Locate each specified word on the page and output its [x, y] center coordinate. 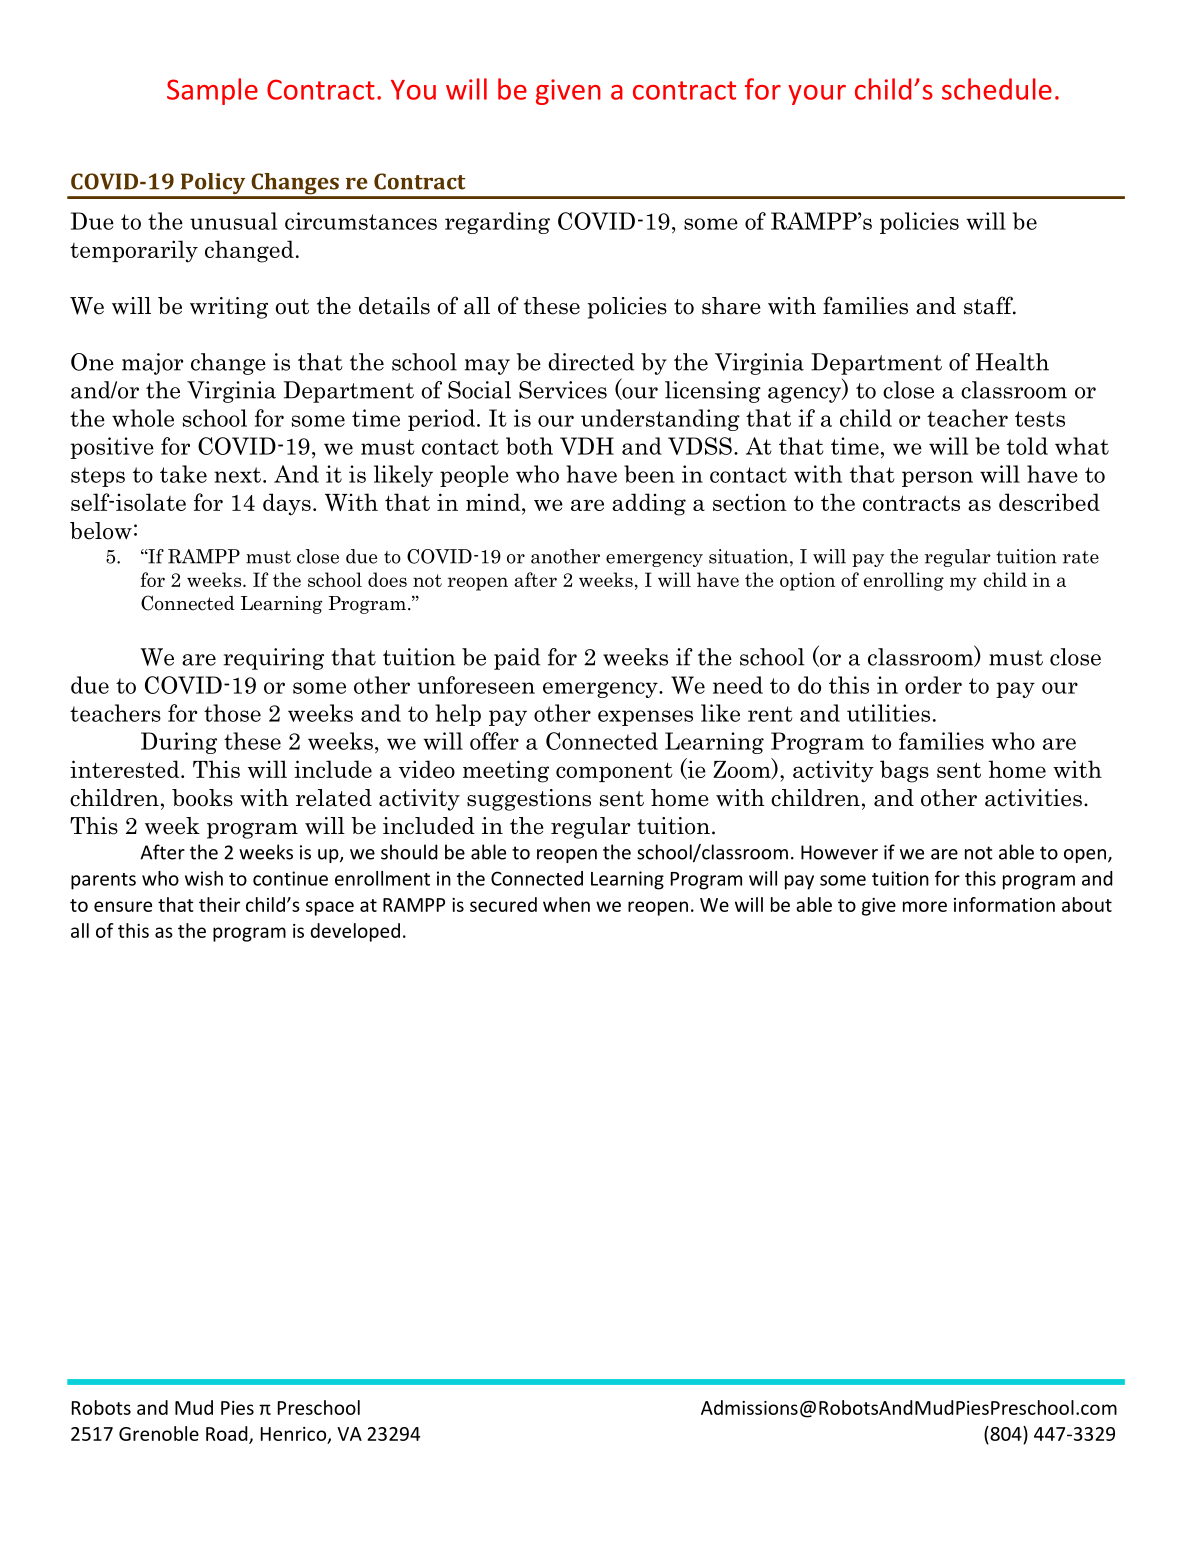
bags [904, 771]
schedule [997, 89]
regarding [497, 223]
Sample [212, 91]
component [614, 772]
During [179, 743]
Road [228, 1434]
